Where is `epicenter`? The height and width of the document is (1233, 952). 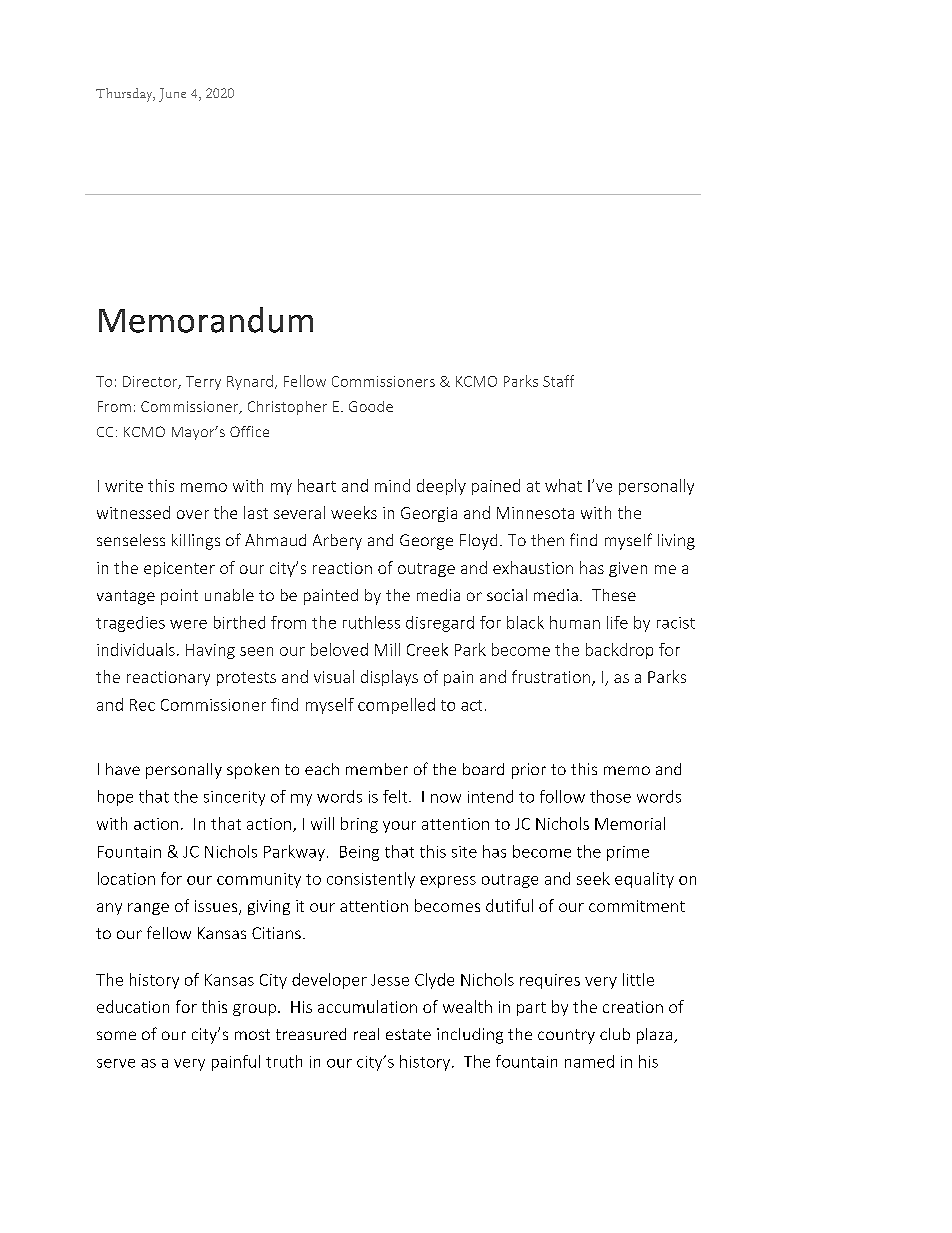
epicenter is located at coordinates (179, 569).
